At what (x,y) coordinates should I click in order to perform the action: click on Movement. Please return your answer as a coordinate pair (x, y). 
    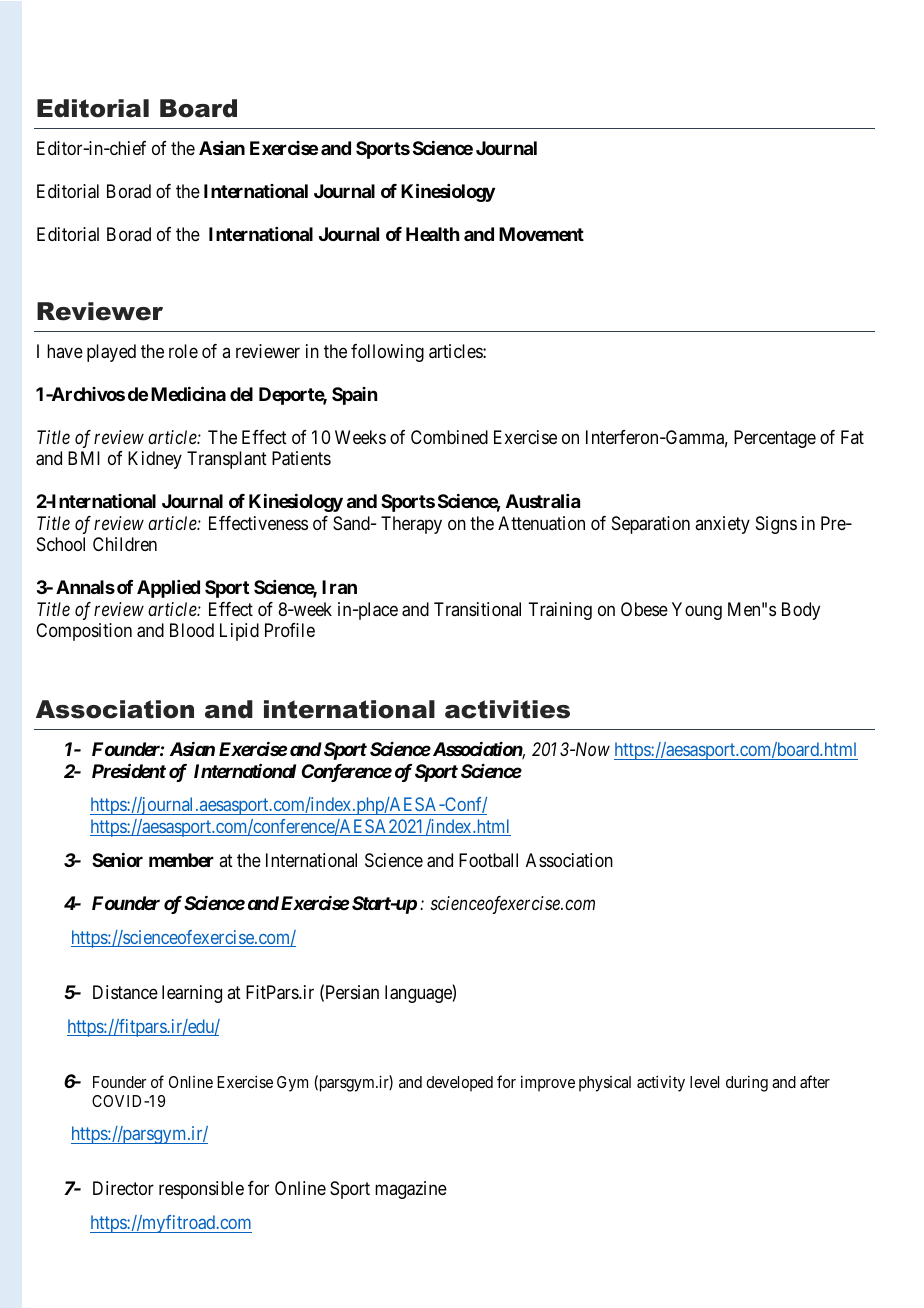
    Looking at the image, I should click on (541, 234).
